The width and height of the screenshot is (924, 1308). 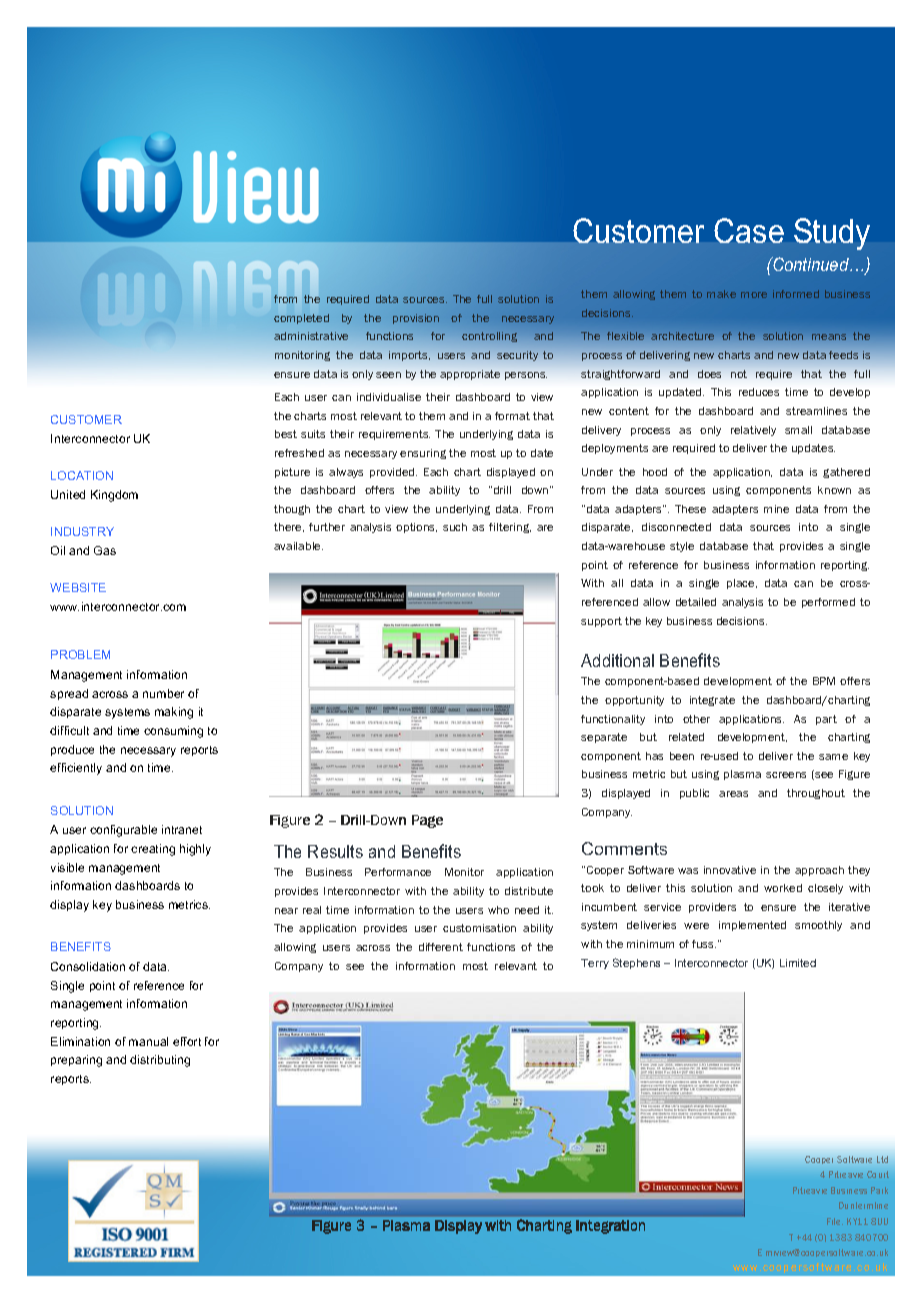 I want to click on Integration, so click(x=610, y=1227).
